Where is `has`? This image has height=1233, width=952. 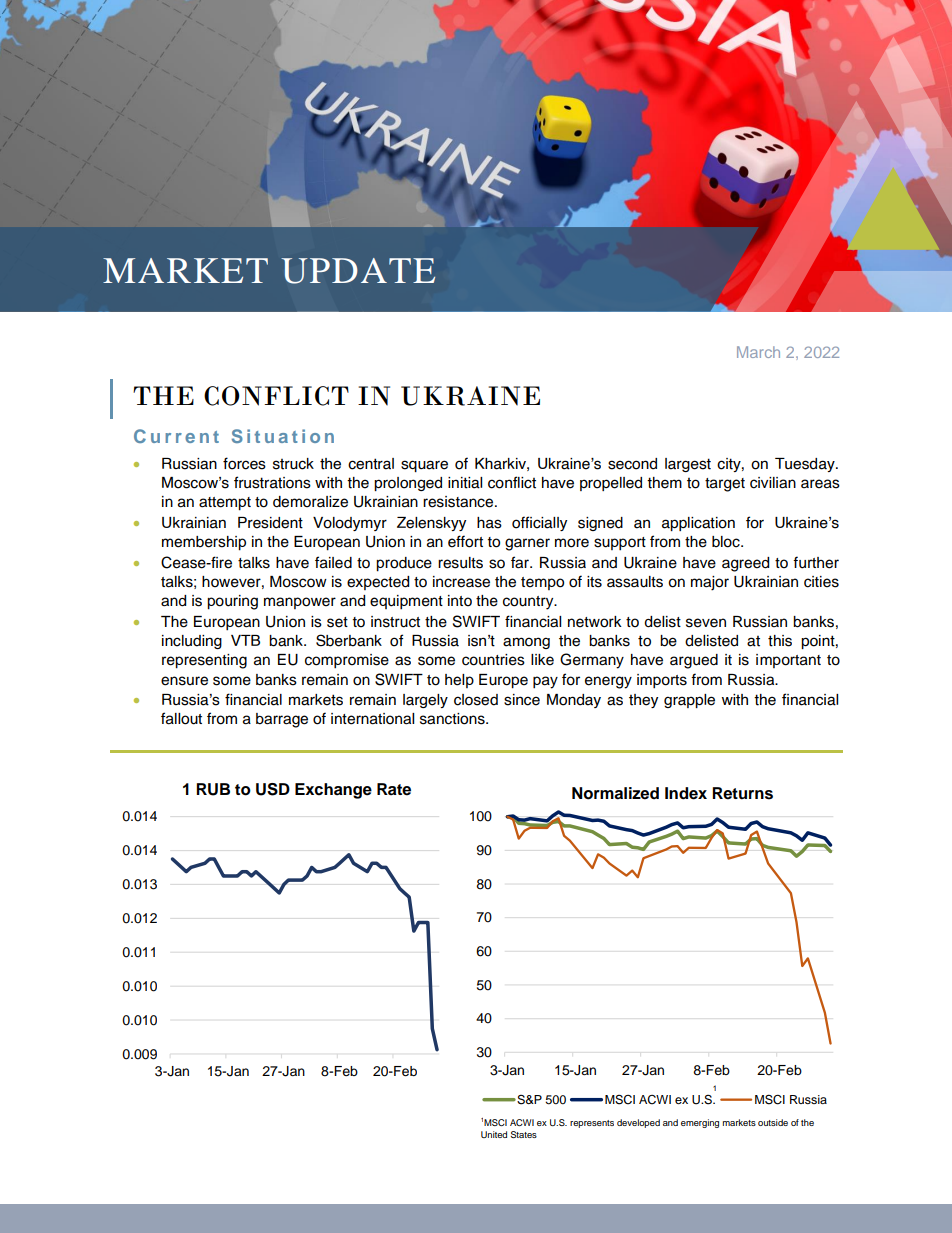
has is located at coordinates (489, 523).
